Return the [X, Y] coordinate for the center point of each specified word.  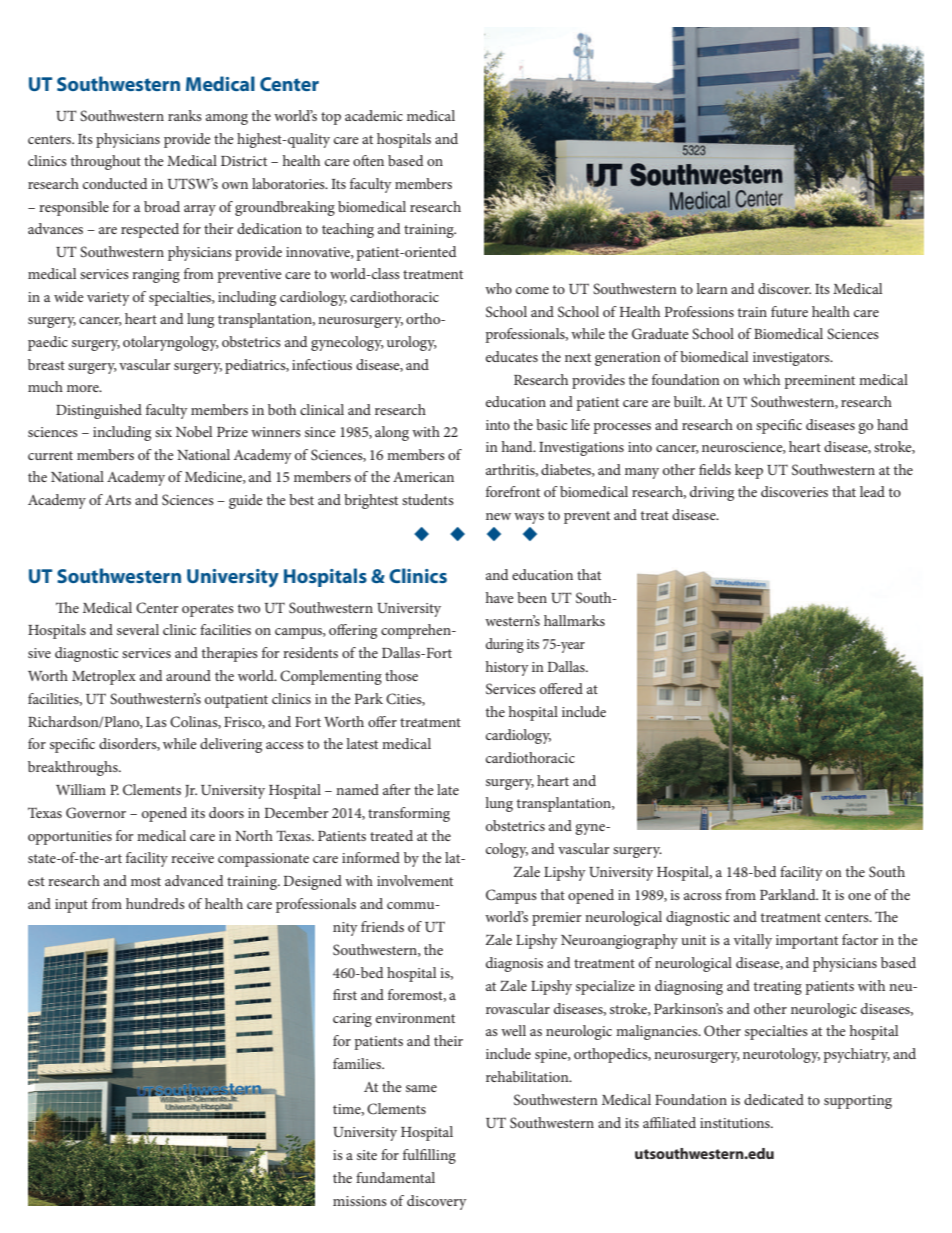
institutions [736, 1123]
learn [712, 288]
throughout [106, 162]
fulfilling [429, 1156]
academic [374, 115]
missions [360, 1201]
